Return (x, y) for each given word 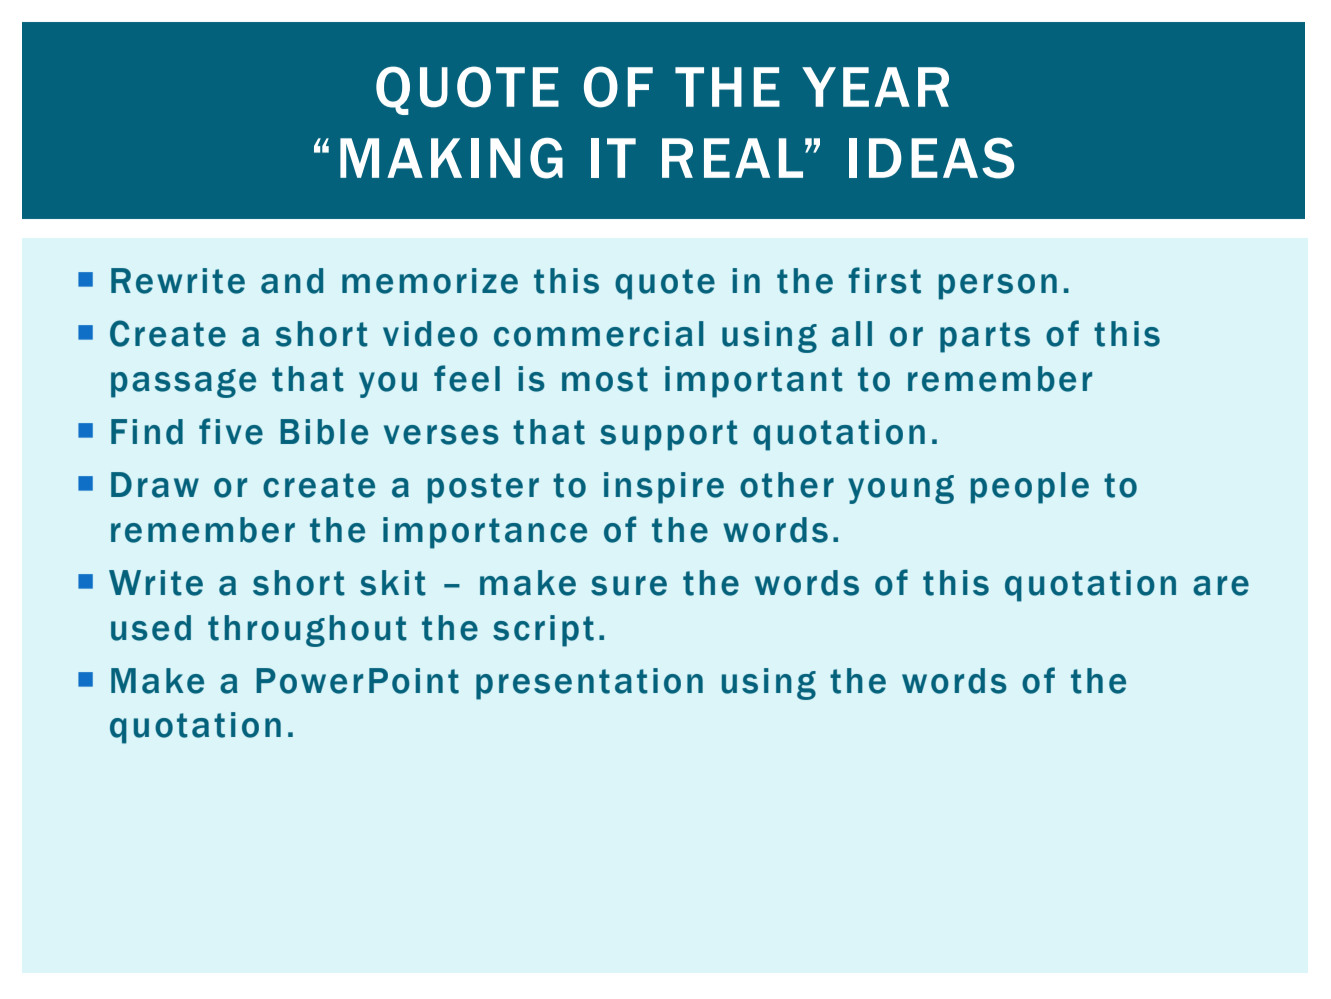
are (1221, 586)
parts (985, 337)
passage (183, 383)
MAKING (451, 158)
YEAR (875, 87)
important (754, 382)
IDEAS (931, 158)
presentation (589, 684)
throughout (307, 631)
